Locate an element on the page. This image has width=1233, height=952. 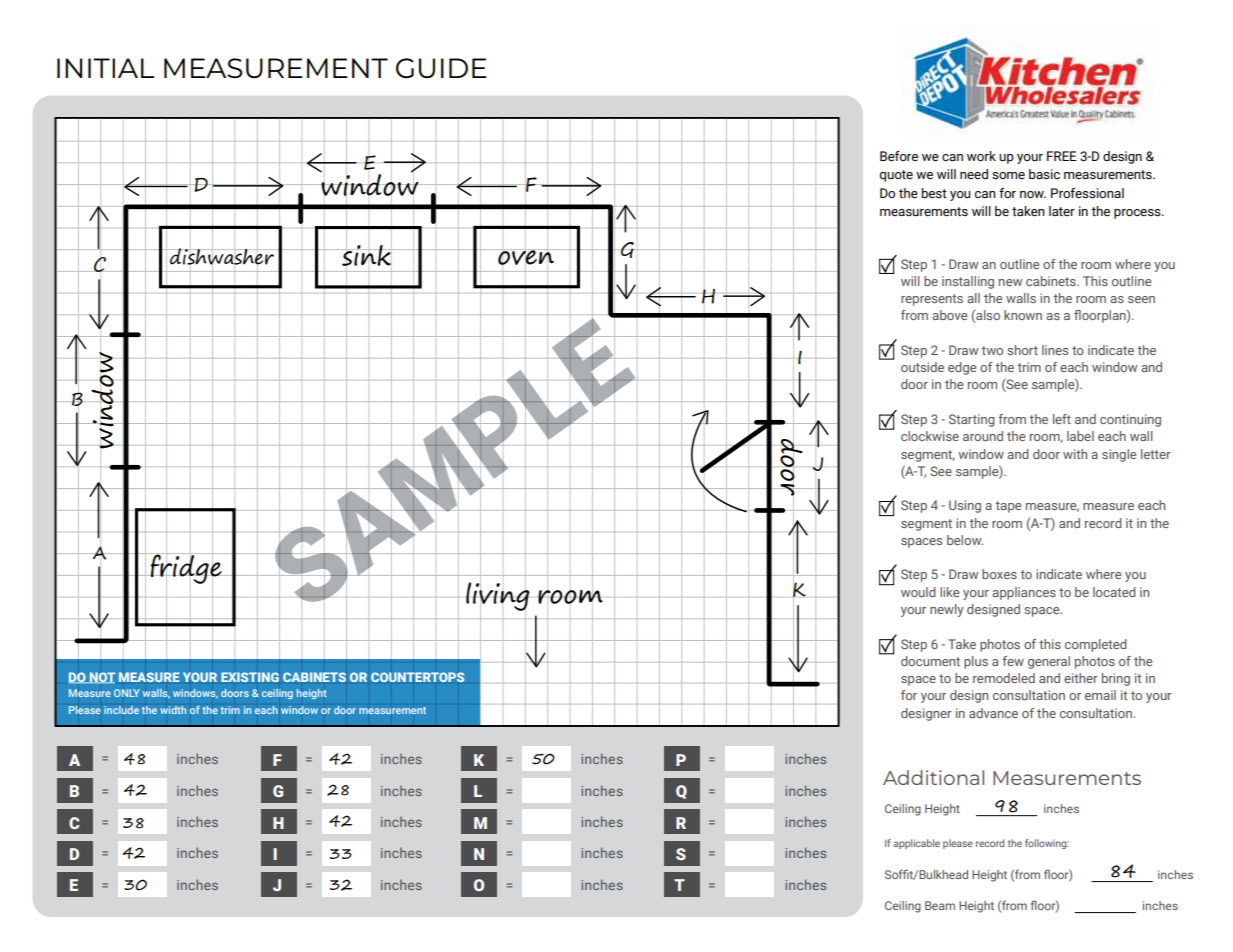
living is located at coordinates (498, 597).
